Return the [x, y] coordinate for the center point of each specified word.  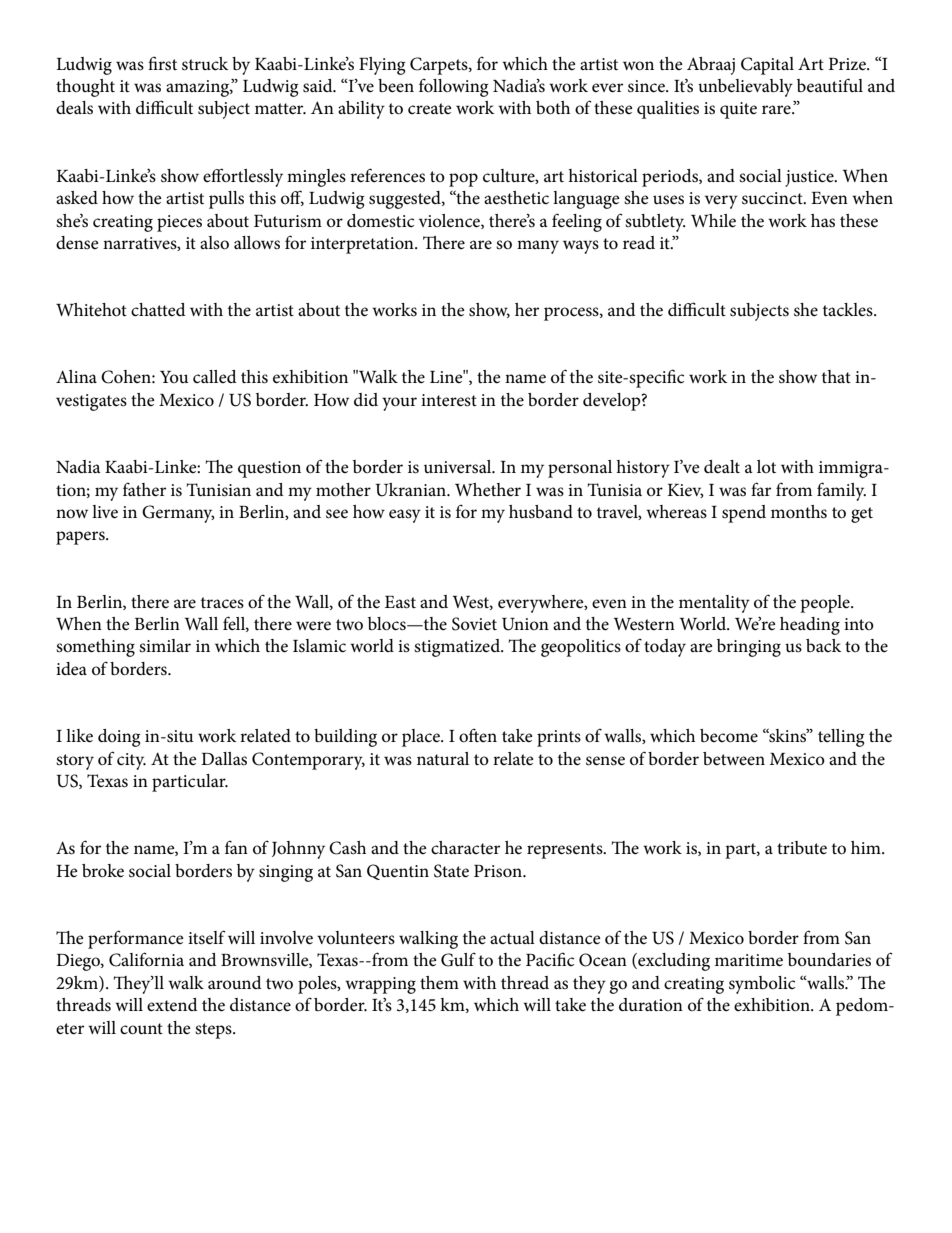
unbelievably [745, 88]
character [465, 848]
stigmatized [458, 648]
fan [236, 847]
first [162, 63]
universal [459, 467]
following [453, 88]
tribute [802, 848]
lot [766, 466]
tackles [849, 310]
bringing [749, 648]
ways [581, 247]
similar [165, 645]
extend [172, 1005]
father [144, 490]
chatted [158, 310]
